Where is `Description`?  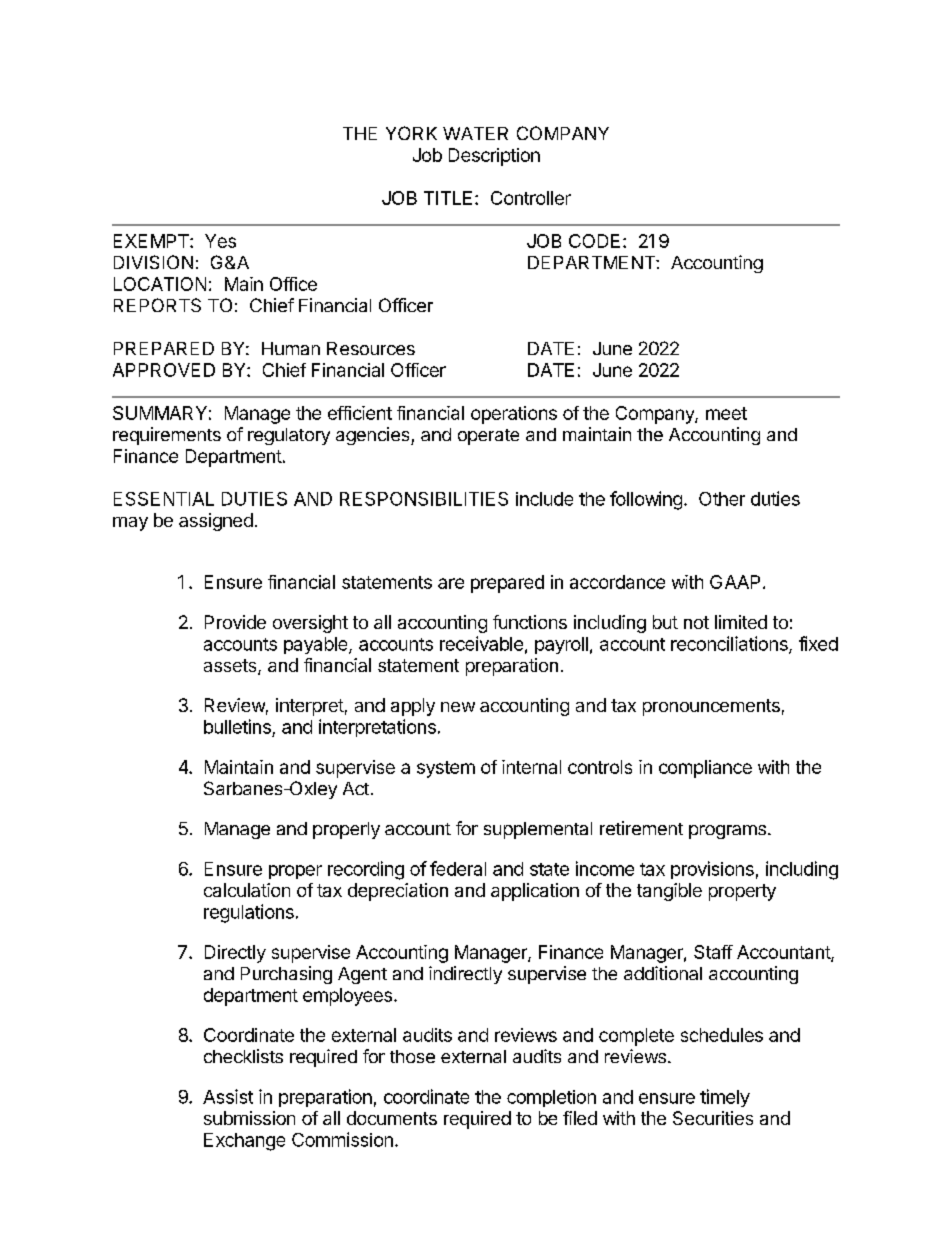
Description is located at coordinates (494, 157).
